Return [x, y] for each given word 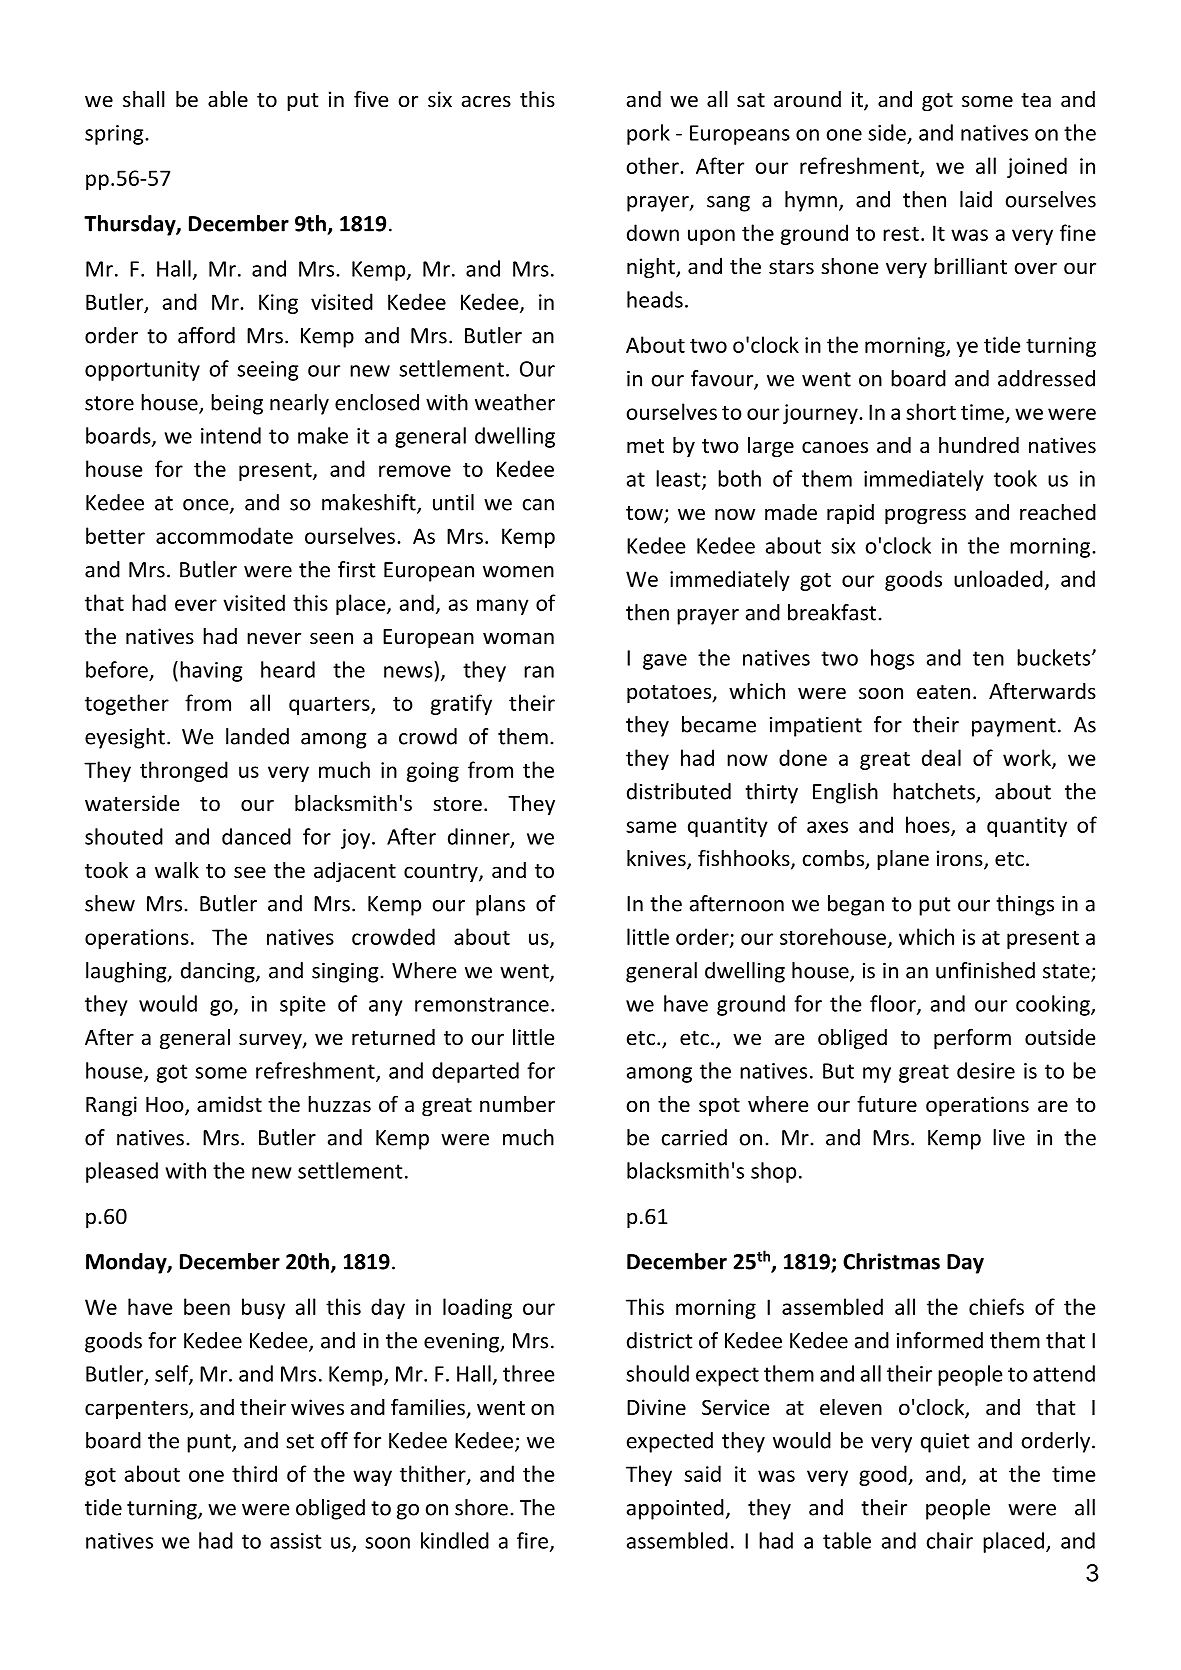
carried [694, 1137]
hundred [979, 445]
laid [976, 199]
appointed [675, 1509]
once [207, 506]
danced [256, 836]
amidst [229, 1104]
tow [645, 514]
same [651, 827]
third [254, 1473]
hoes [929, 825]
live [1009, 1137]
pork [648, 134]
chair [950, 1540]
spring [115, 135]
